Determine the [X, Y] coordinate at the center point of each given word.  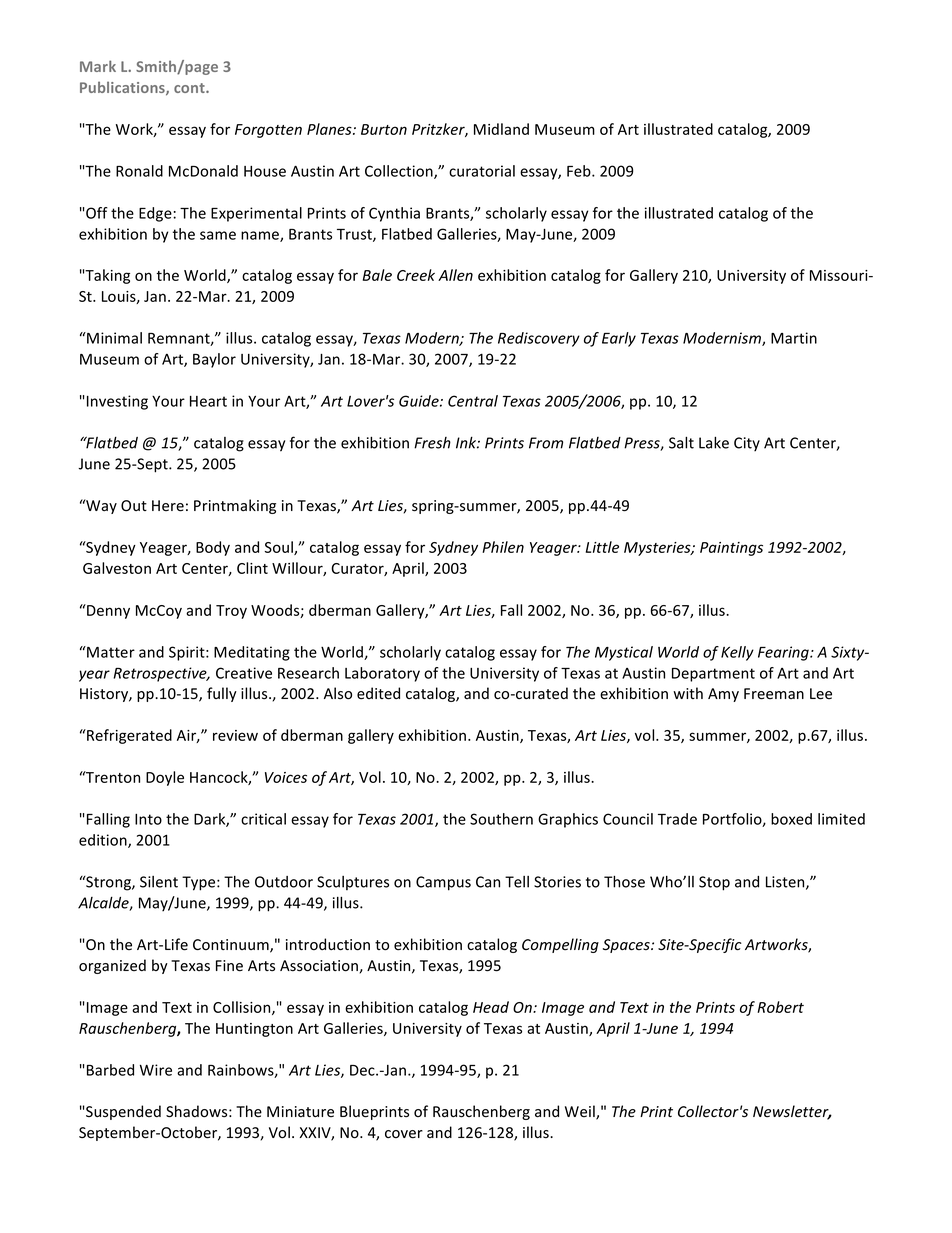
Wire [156, 1070]
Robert [780, 1007]
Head [491, 1007]
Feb [580, 171]
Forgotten [268, 131]
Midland [501, 129]
